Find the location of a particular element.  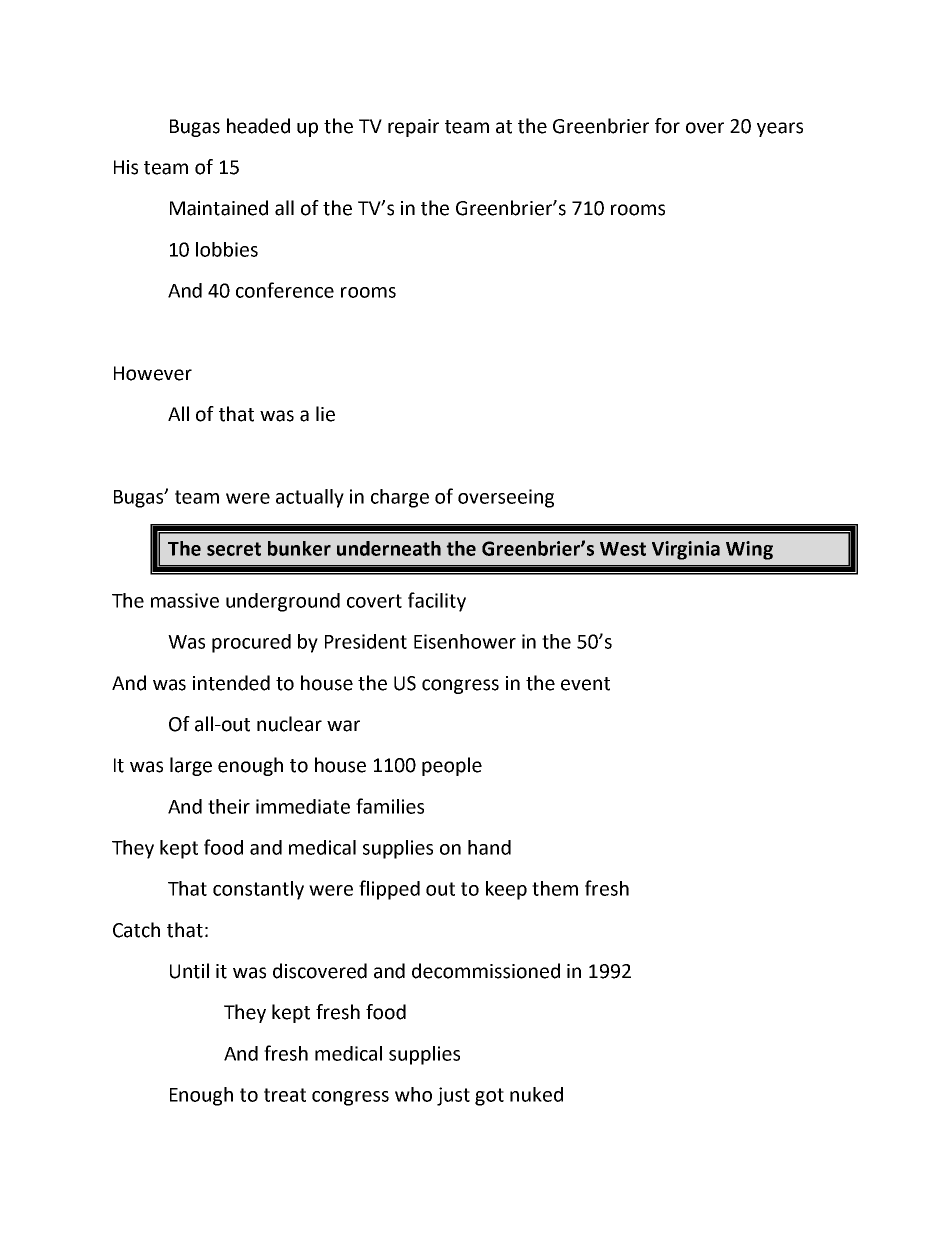

large is located at coordinates (191, 766).
